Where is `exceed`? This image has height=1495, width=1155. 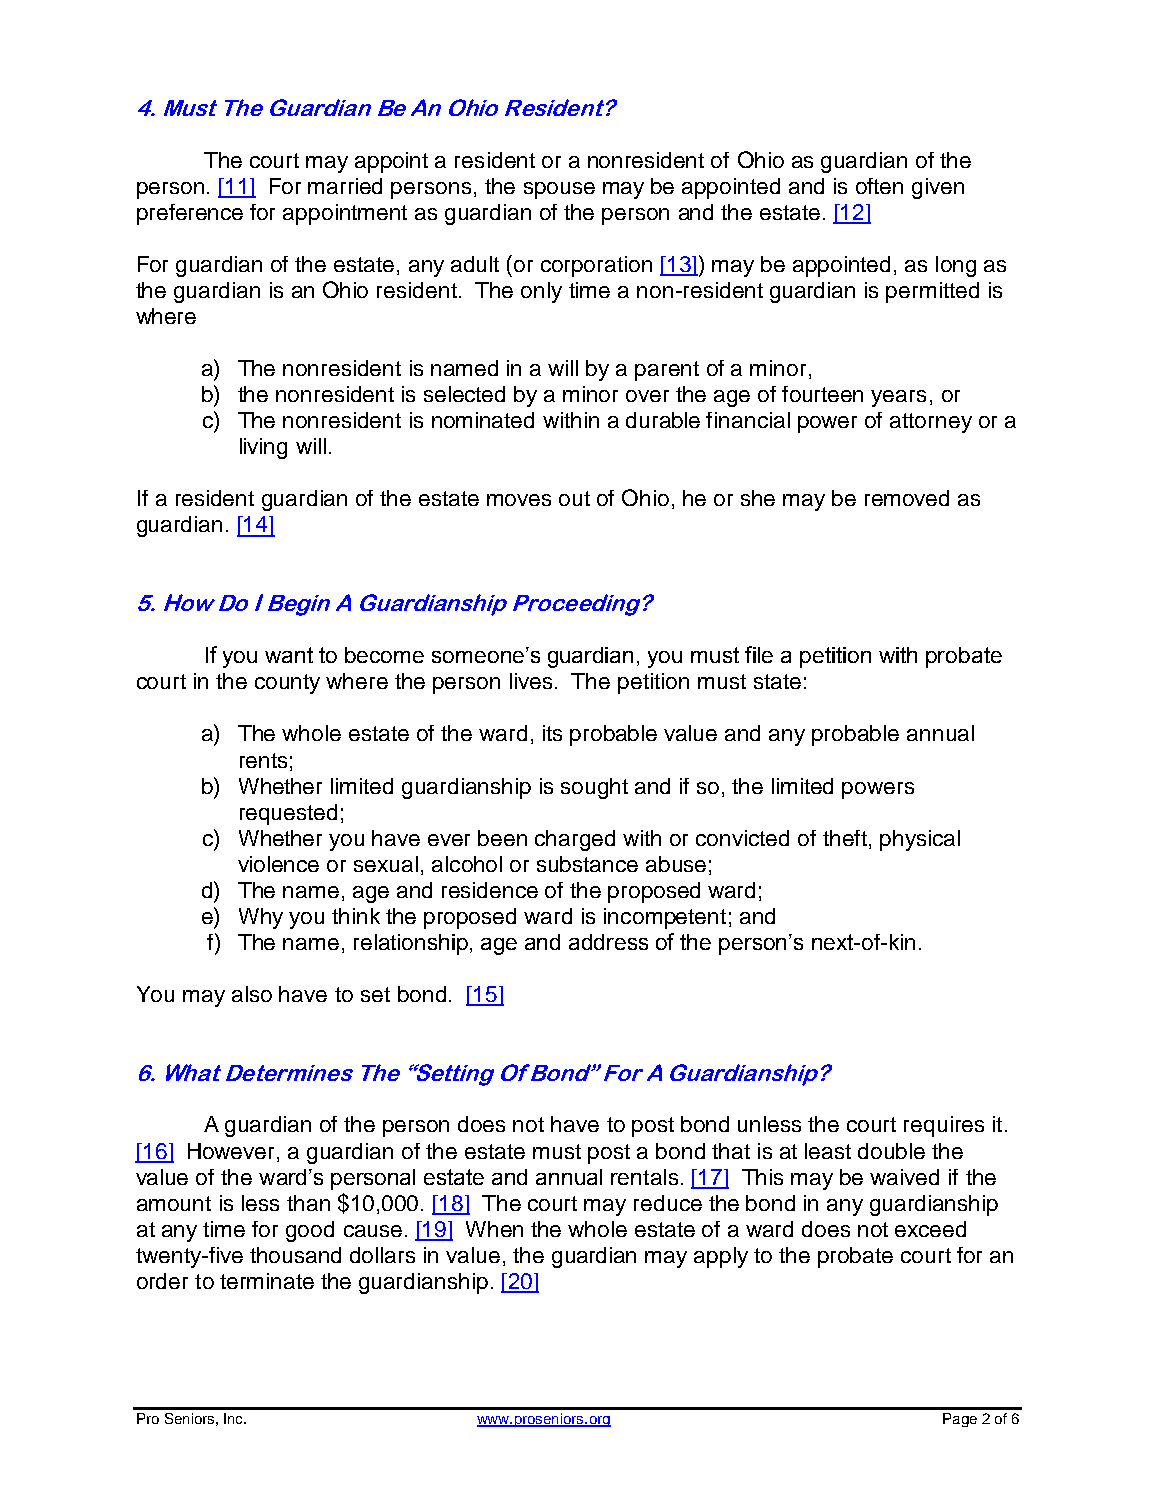 exceed is located at coordinates (930, 1229).
